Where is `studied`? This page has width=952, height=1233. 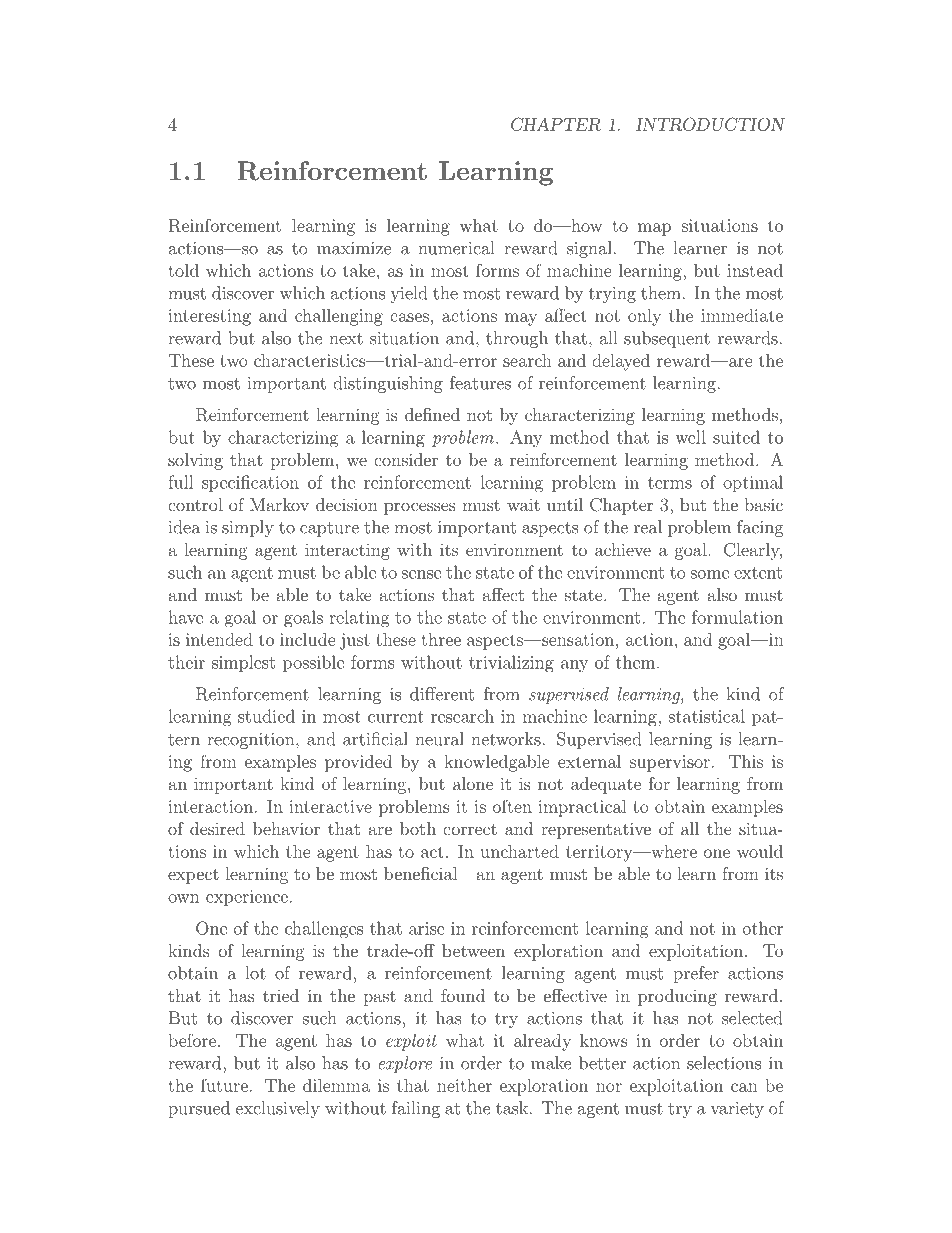 studied is located at coordinates (266, 716).
